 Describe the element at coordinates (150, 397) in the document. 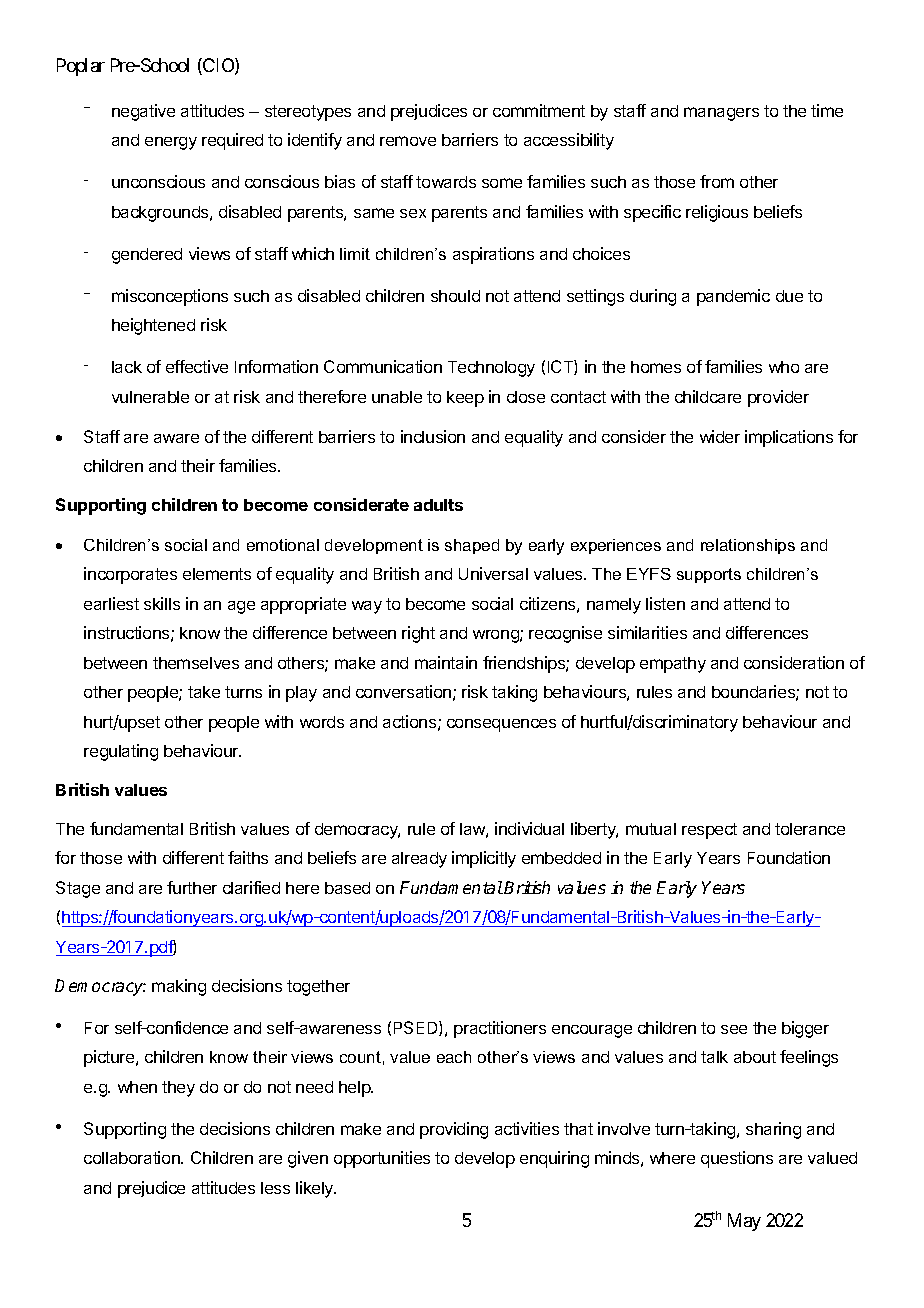

I see `vulnerable` at that location.
